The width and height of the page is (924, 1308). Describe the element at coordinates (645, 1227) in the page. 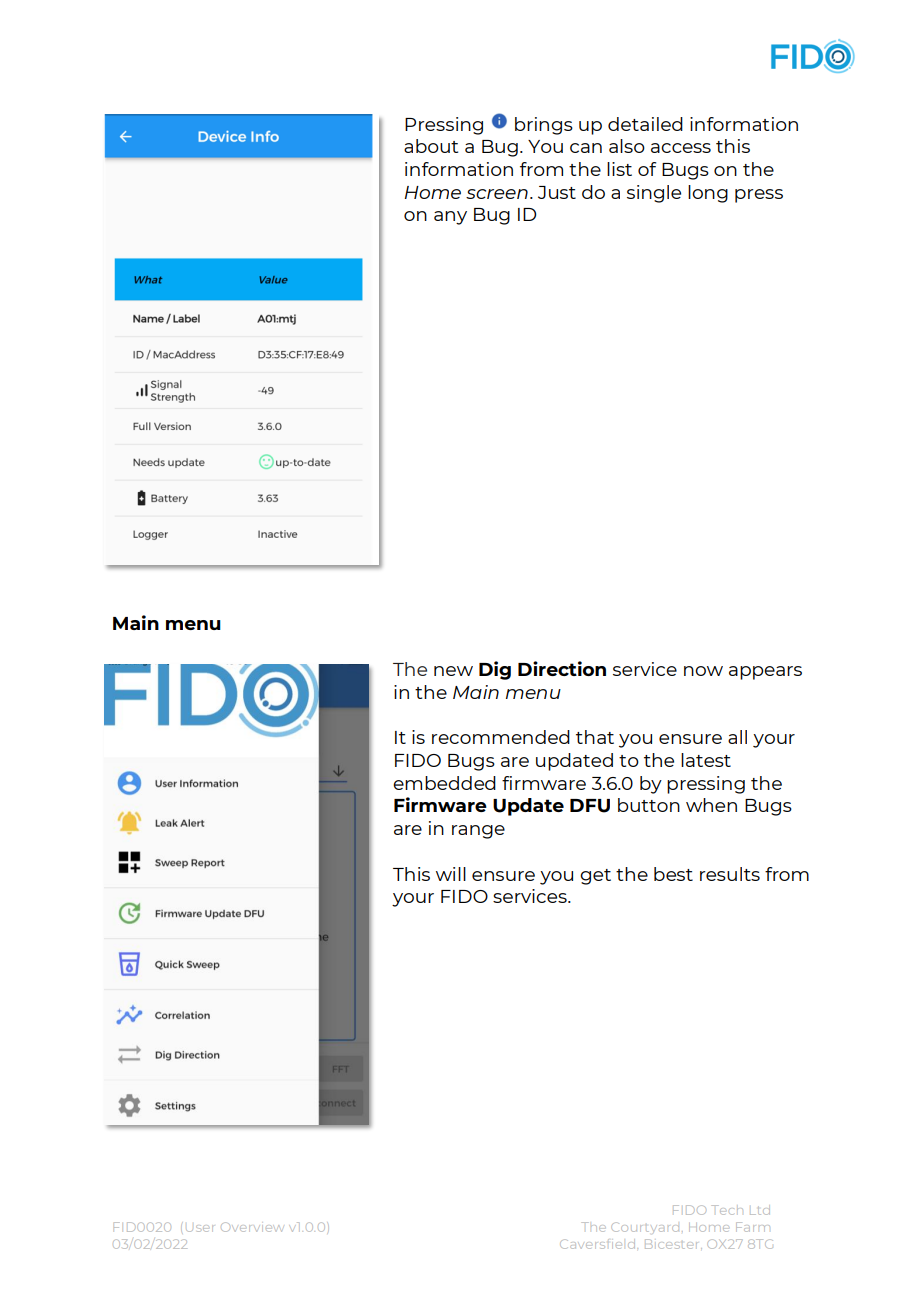

I see `Courtyard` at that location.
